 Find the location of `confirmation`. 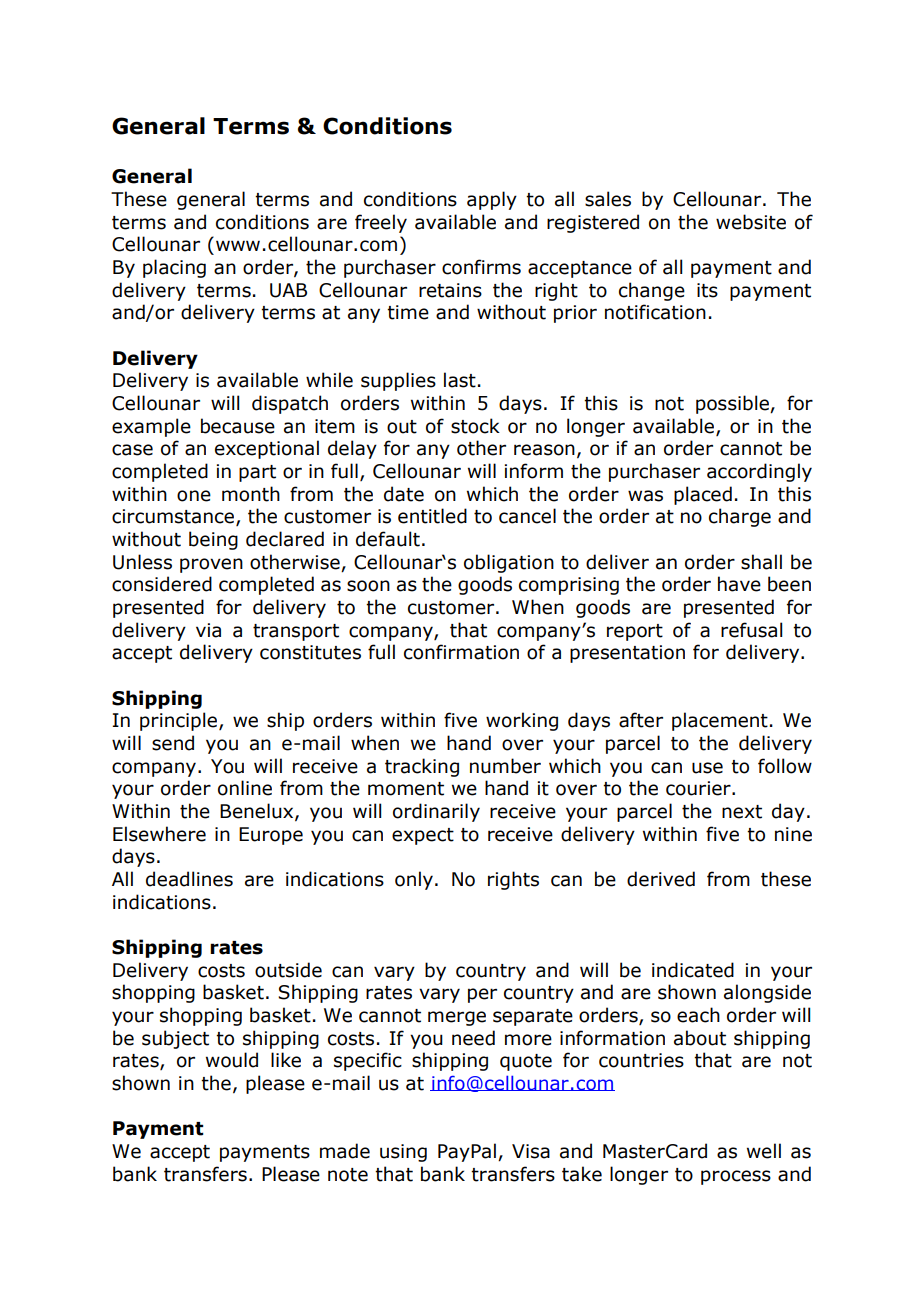

confirmation is located at coordinates (461, 652).
